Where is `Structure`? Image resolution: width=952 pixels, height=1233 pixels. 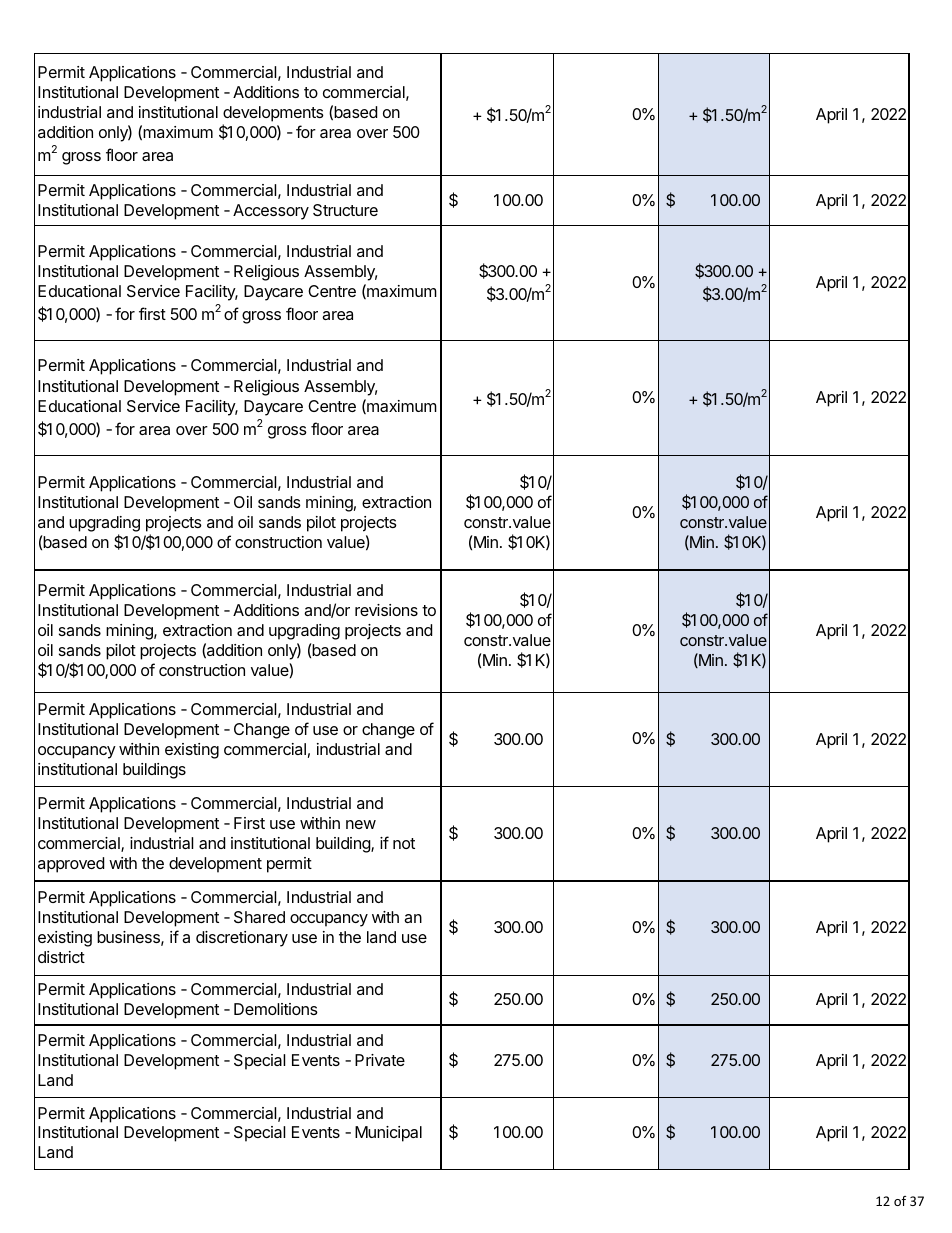
Structure is located at coordinates (345, 210).
